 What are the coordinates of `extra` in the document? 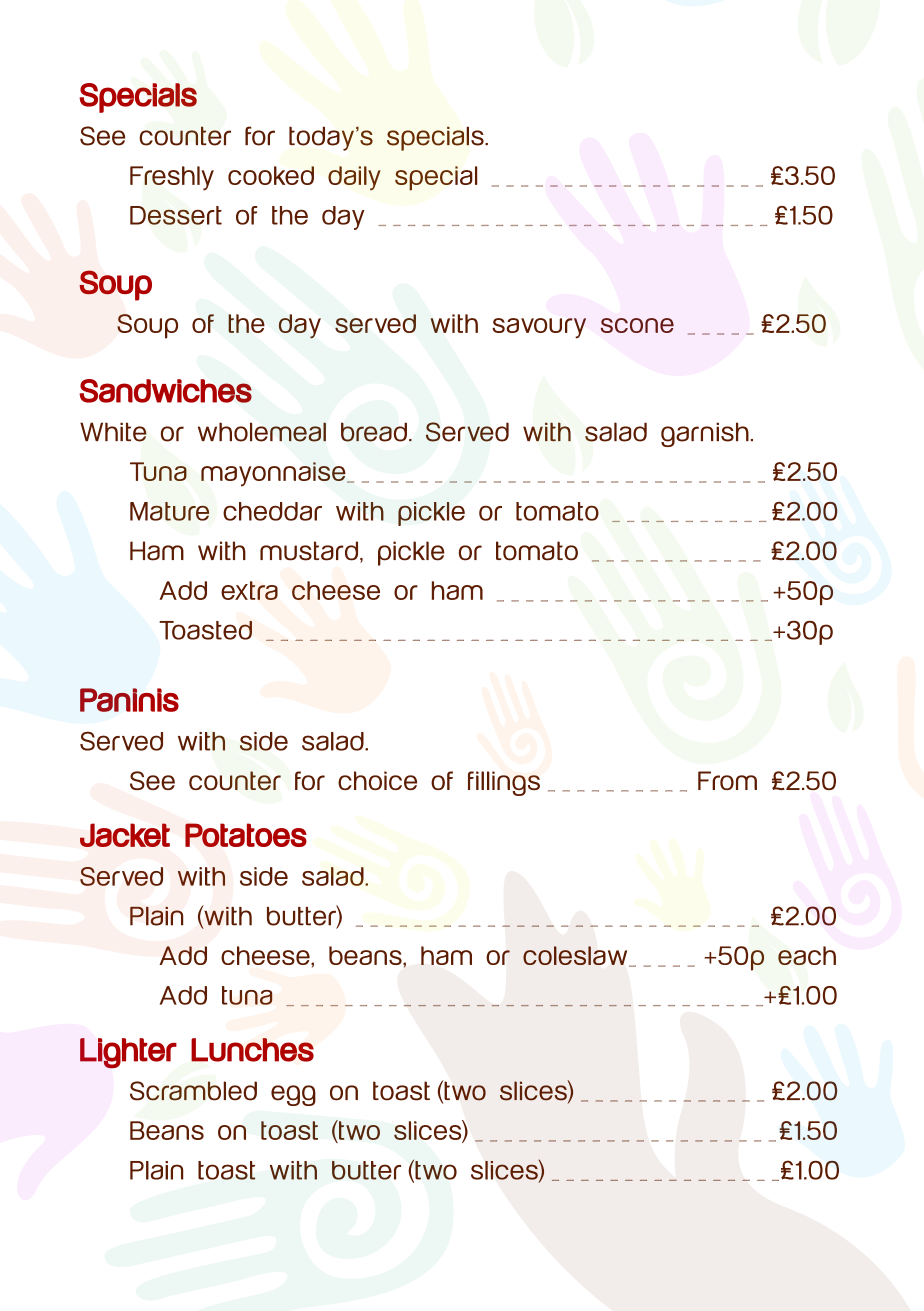 It's located at (249, 590).
